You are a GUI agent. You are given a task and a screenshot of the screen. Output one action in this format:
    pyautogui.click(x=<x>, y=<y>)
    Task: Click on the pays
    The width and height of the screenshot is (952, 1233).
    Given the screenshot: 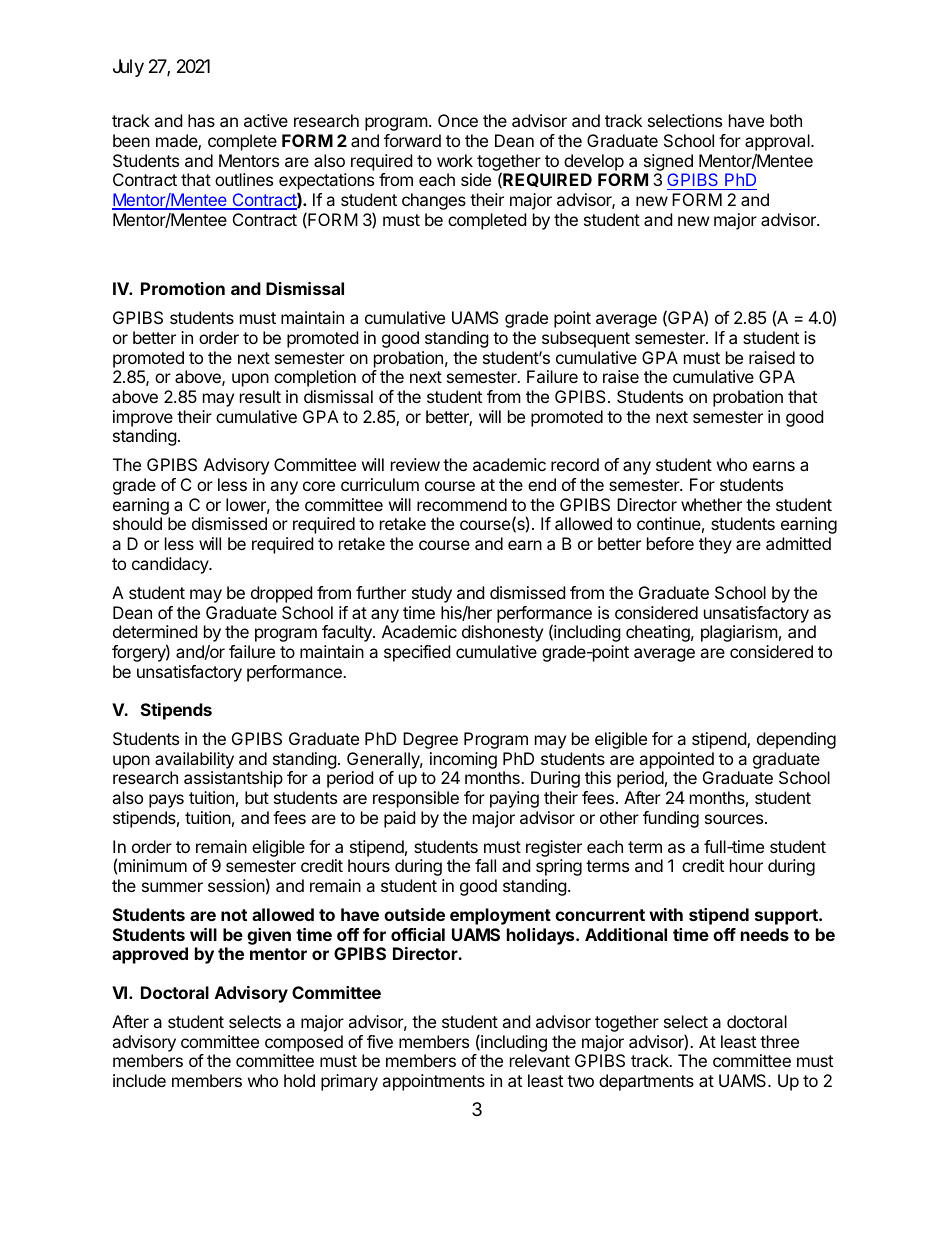 What is the action you would take?
    pyautogui.click(x=166, y=801)
